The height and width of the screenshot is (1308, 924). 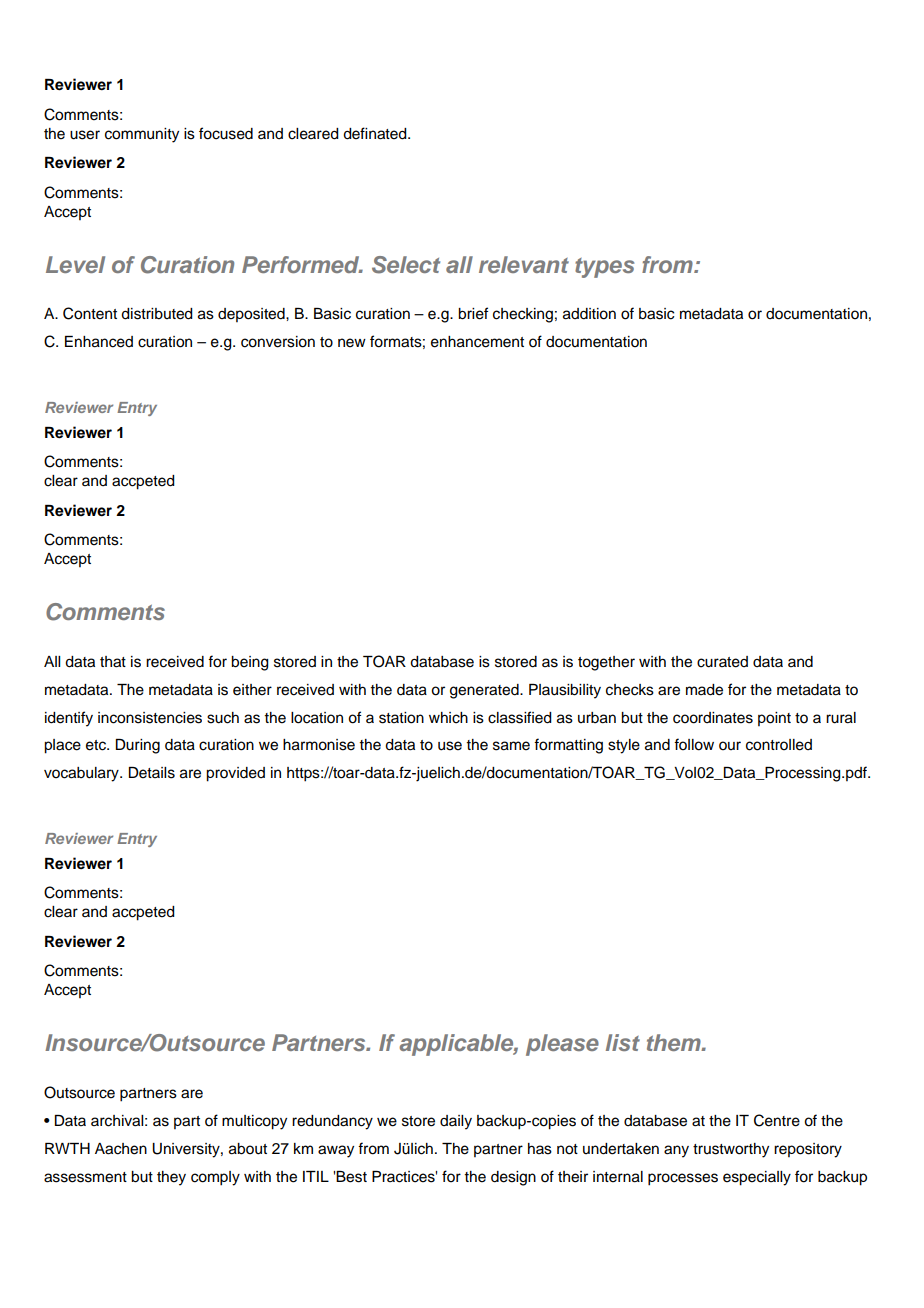 I want to click on controlled, so click(x=779, y=745).
